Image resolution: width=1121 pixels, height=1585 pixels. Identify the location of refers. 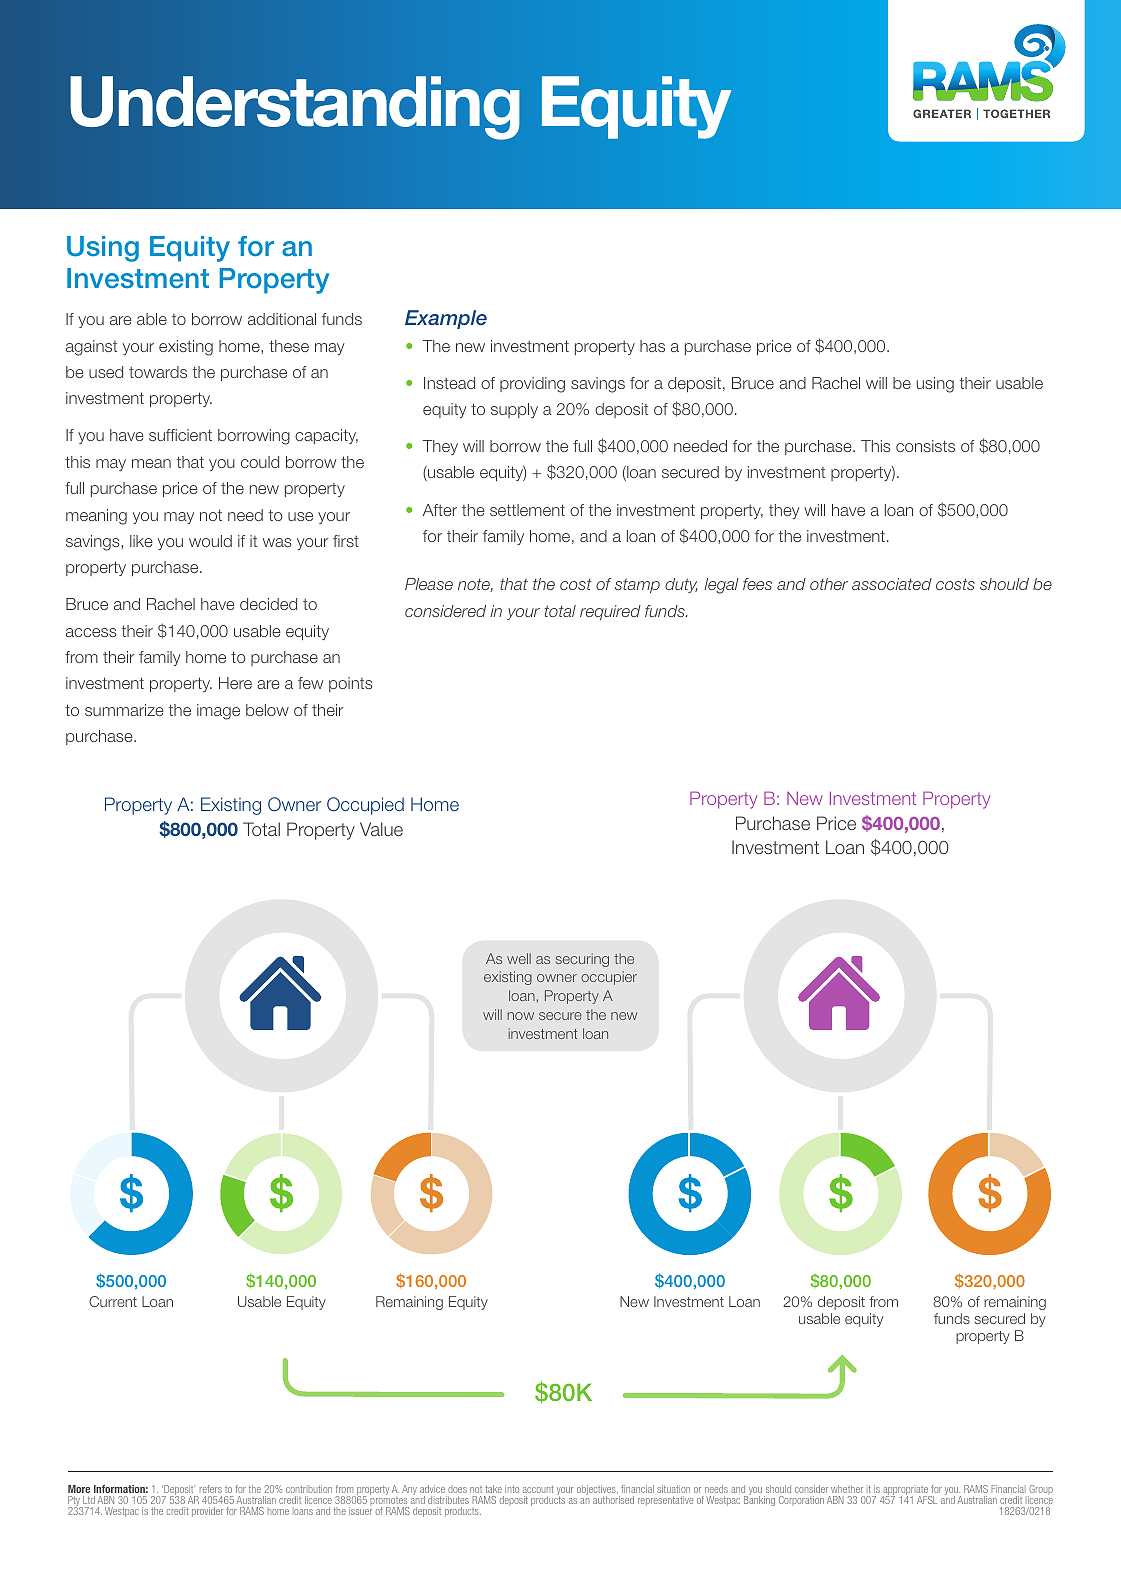
(211, 1489).
